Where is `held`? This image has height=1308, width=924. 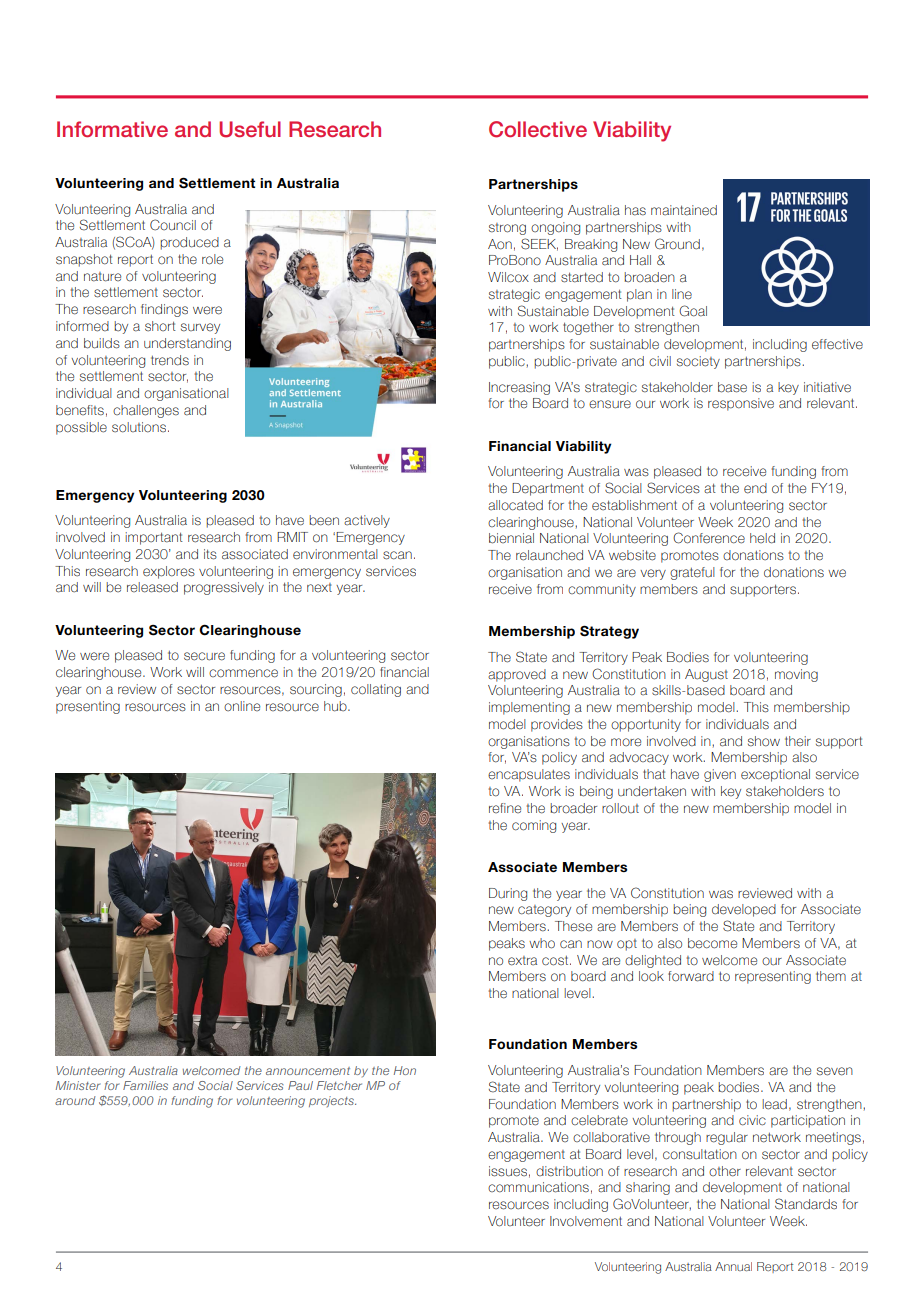 held is located at coordinates (762, 538).
